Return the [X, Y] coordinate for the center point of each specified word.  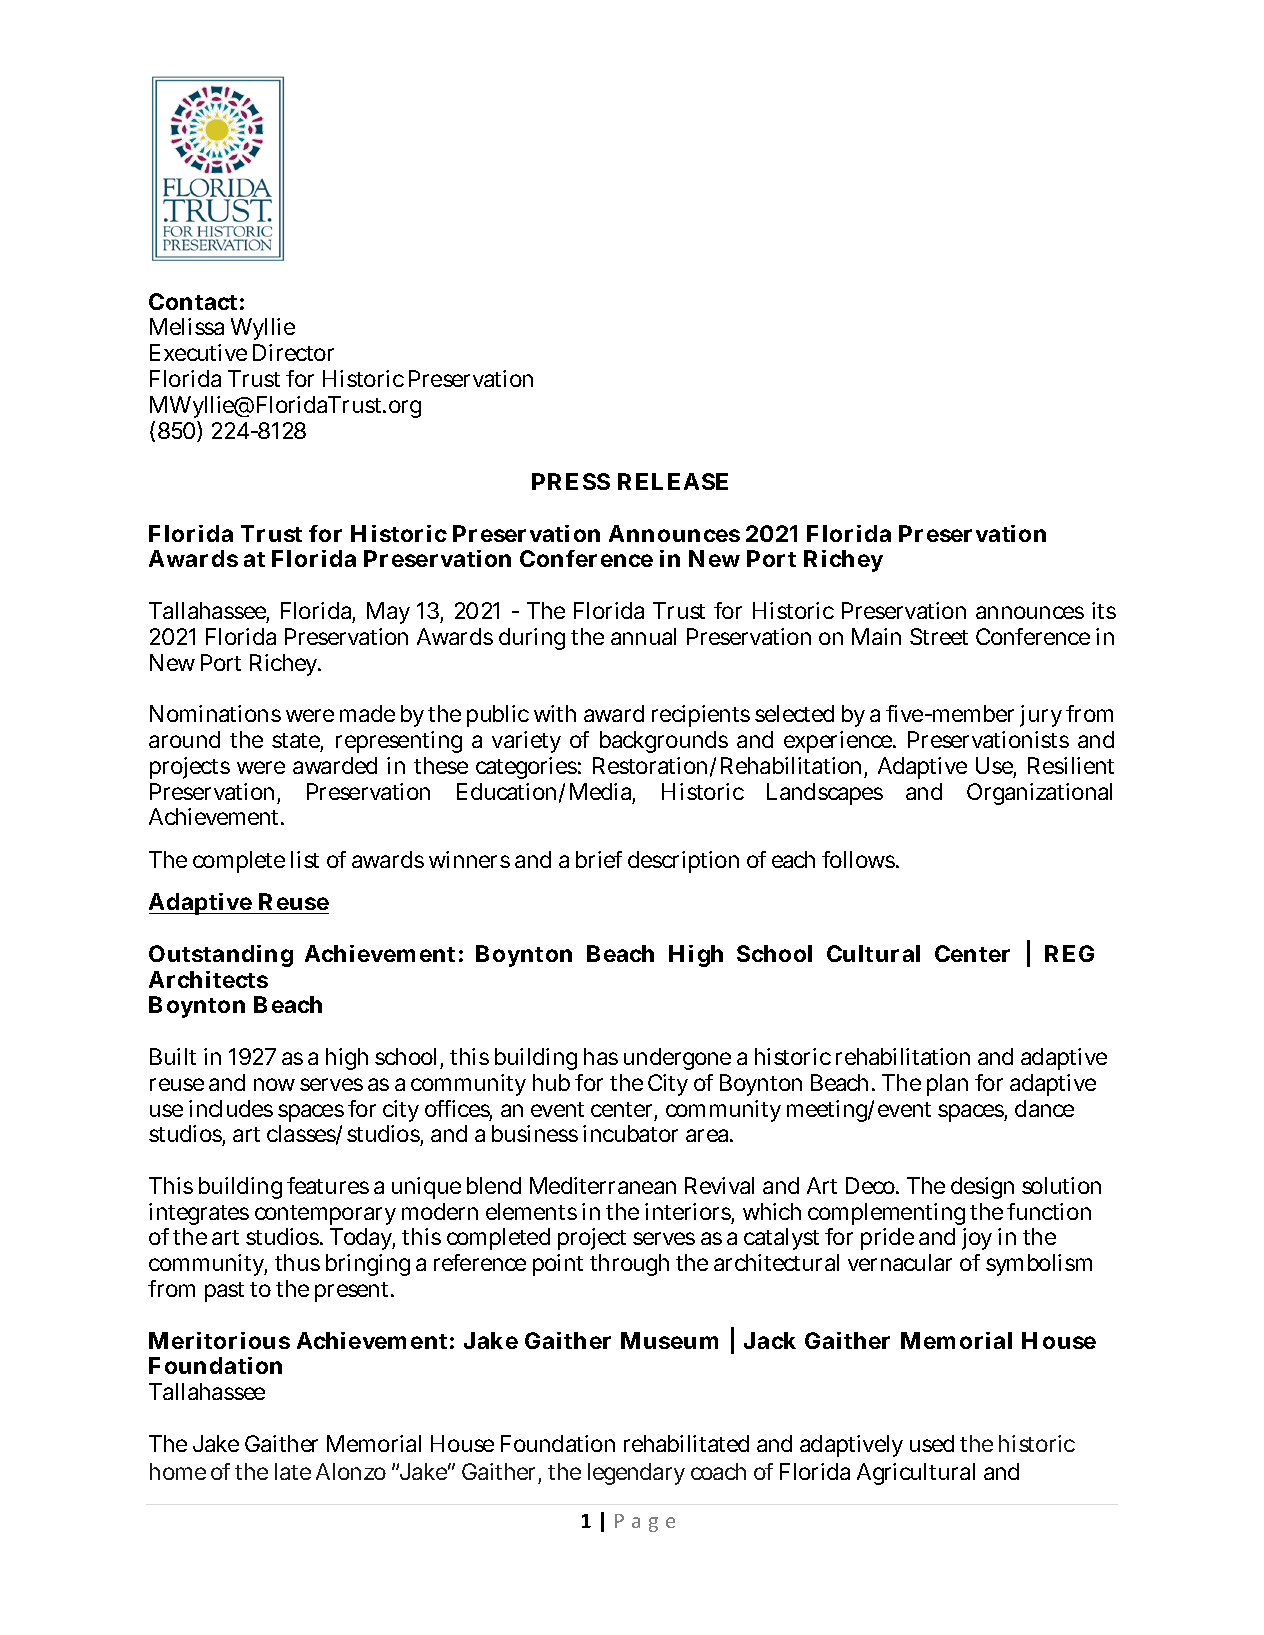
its [1104, 610]
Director [293, 352]
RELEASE [673, 481]
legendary [636, 1474]
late [293, 1471]
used [932, 1443]
